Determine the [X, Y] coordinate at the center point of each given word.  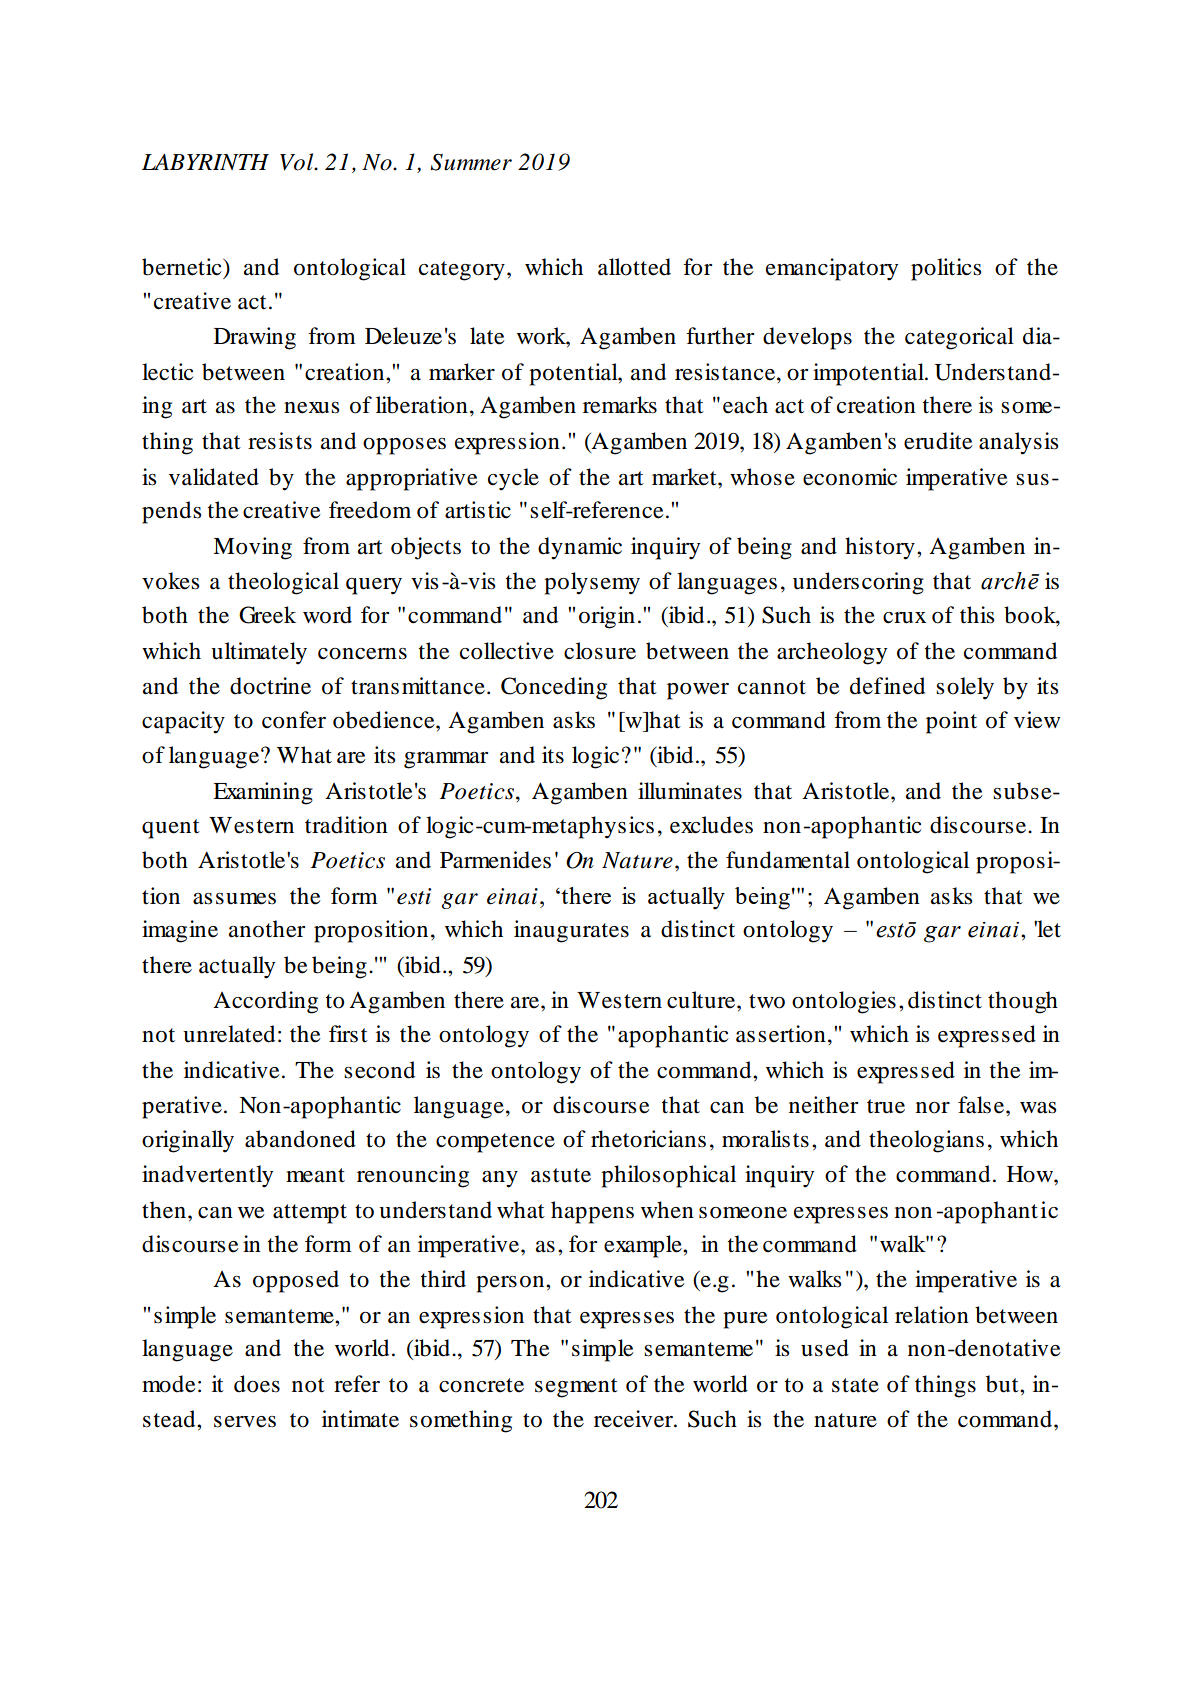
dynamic [580, 548]
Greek [267, 615]
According [265, 1002]
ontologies [844, 1002]
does [257, 1384]
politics [946, 269]
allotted [634, 267]
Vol [298, 162]
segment [576, 1388]
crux [904, 618]
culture [702, 1000]
